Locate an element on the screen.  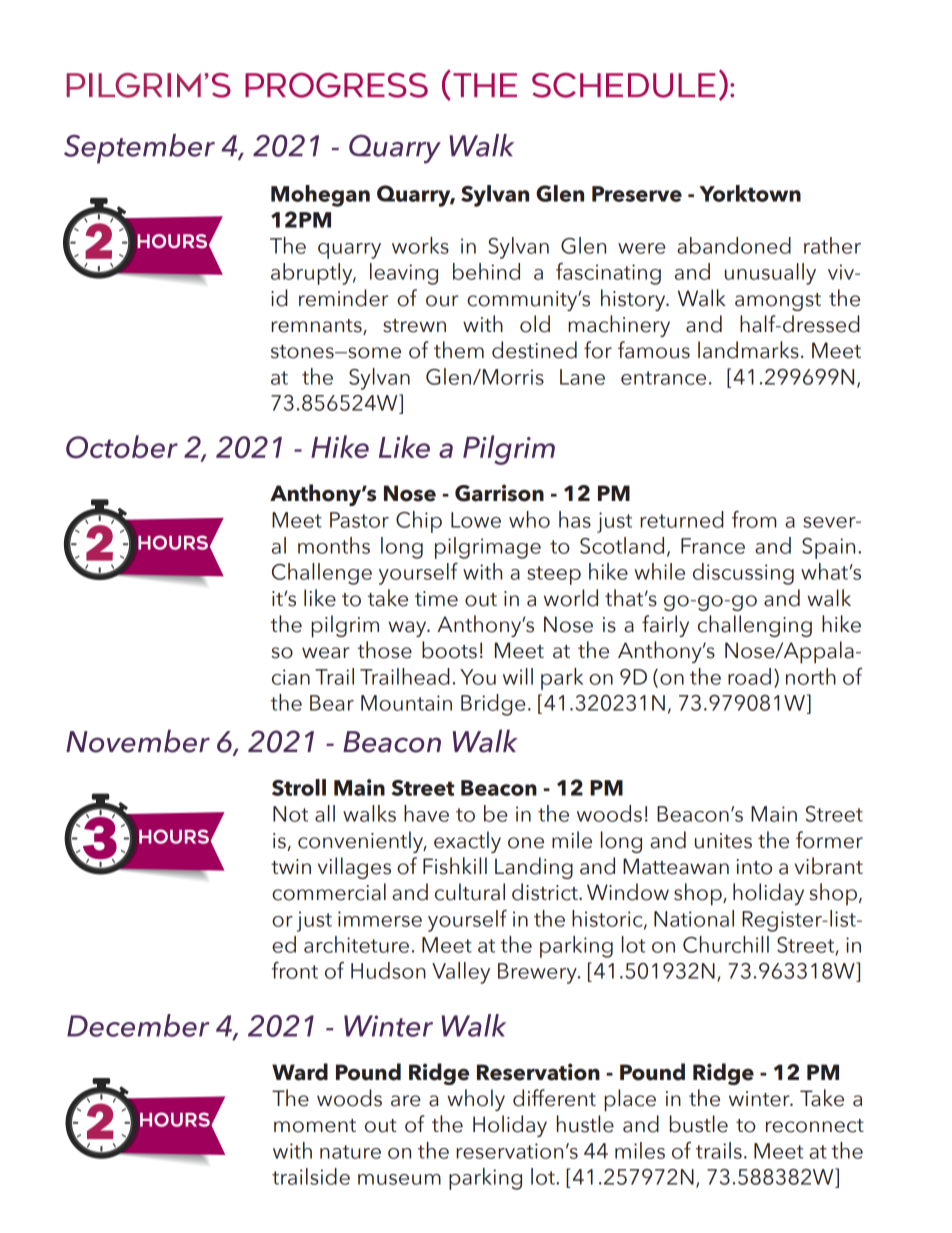
museum is located at coordinates (399, 1179).
